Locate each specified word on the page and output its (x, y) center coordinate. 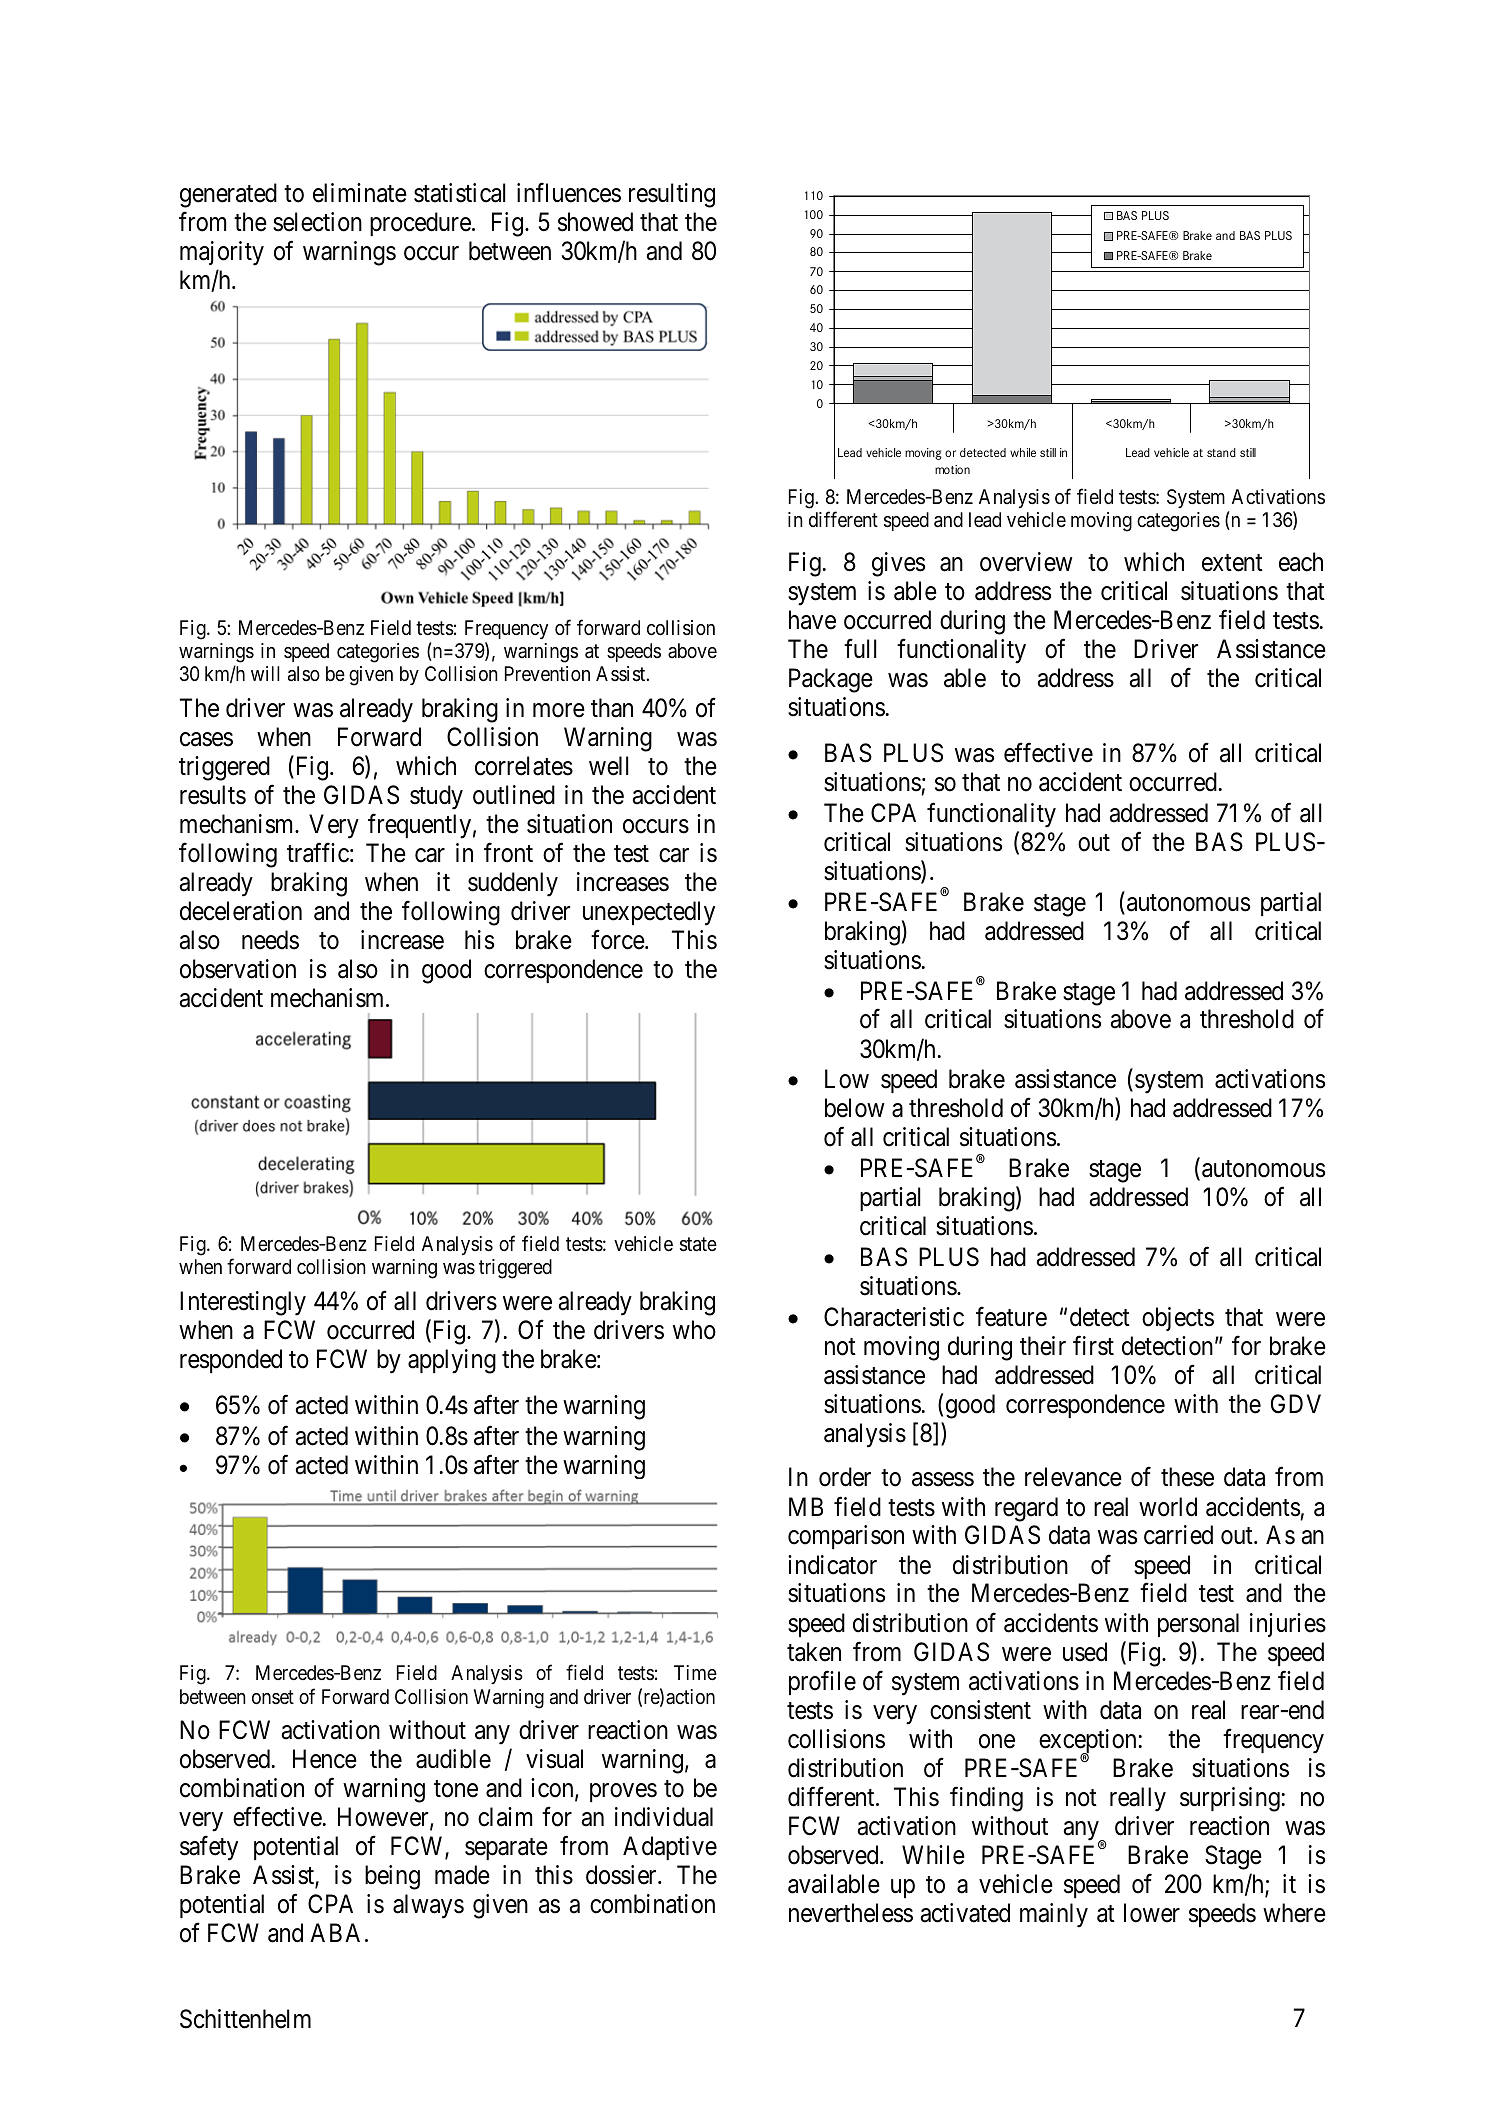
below (855, 1108)
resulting (672, 195)
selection (317, 222)
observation (238, 969)
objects (1178, 1319)
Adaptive (670, 1848)
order (845, 1477)
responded (231, 1361)
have (812, 620)
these (1187, 1477)
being (392, 1877)
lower (1152, 1913)
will (265, 673)
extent (1232, 563)
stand (1221, 452)
